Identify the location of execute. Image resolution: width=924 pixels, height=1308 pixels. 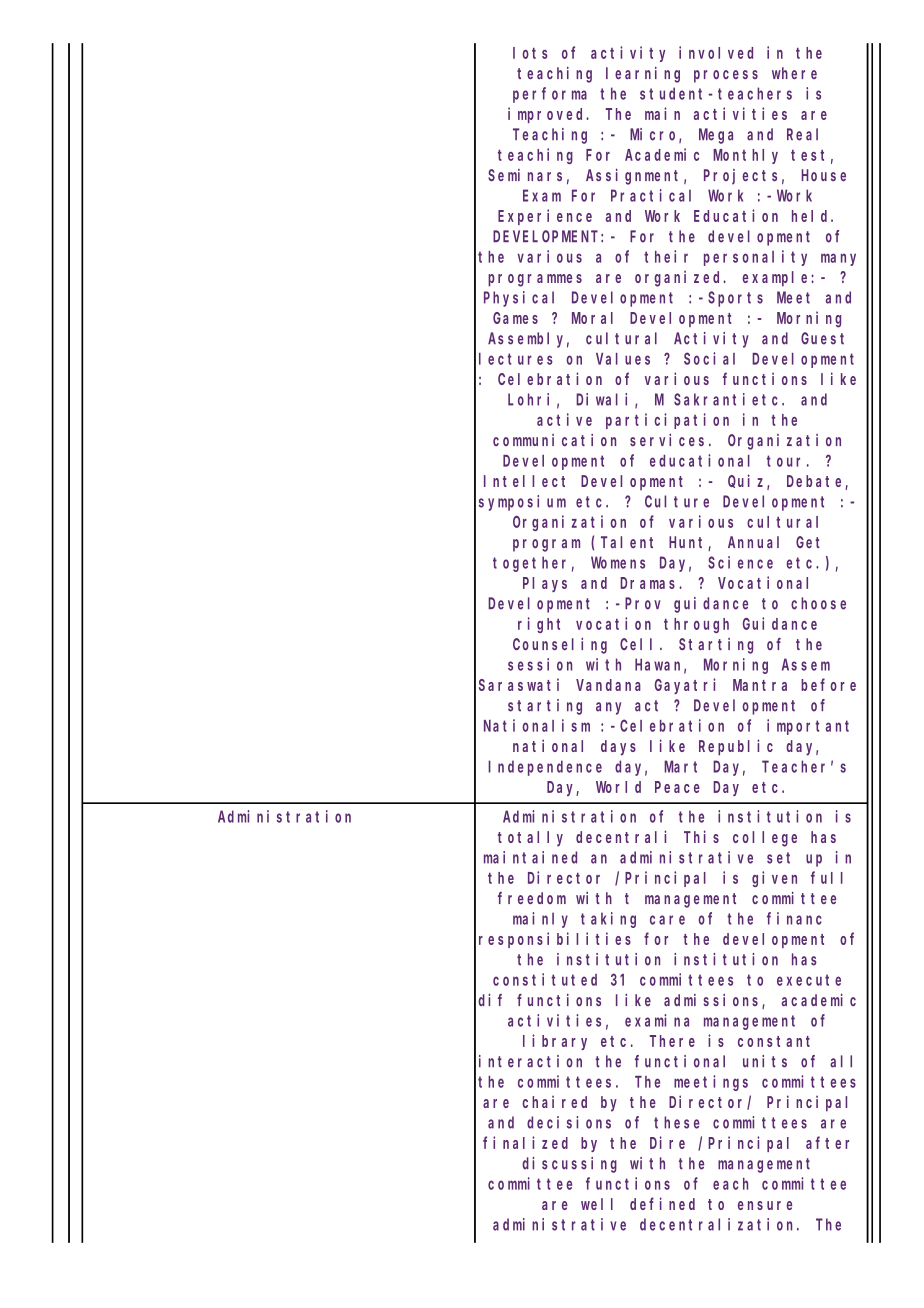
(809, 980).
